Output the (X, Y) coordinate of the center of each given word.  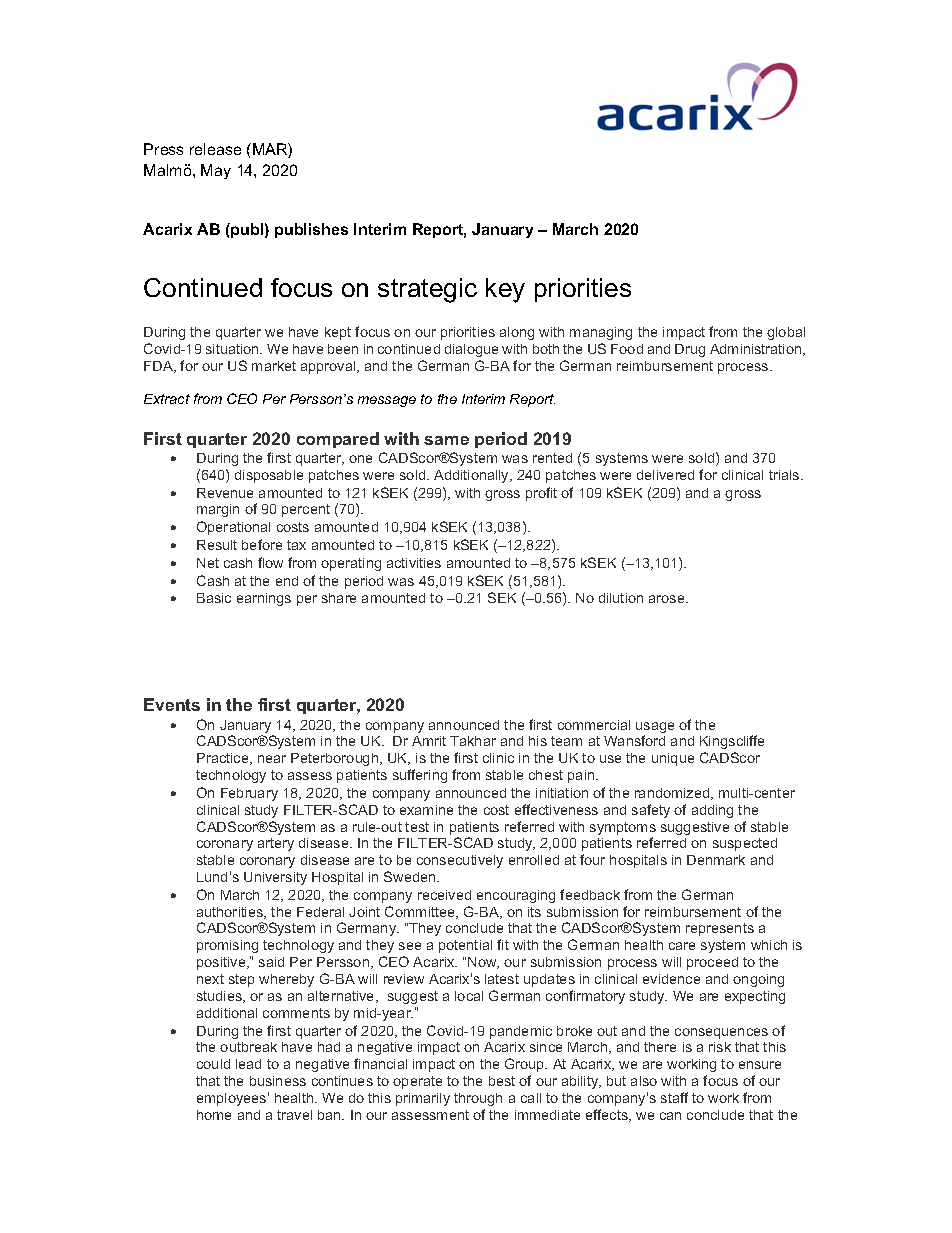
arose (668, 599)
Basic (214, 598)
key (505, 290)
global (786, 333)
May (216, 171)
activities (414, 563)
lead (248, 1064)
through (478, 1099)
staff (674, 1097)
